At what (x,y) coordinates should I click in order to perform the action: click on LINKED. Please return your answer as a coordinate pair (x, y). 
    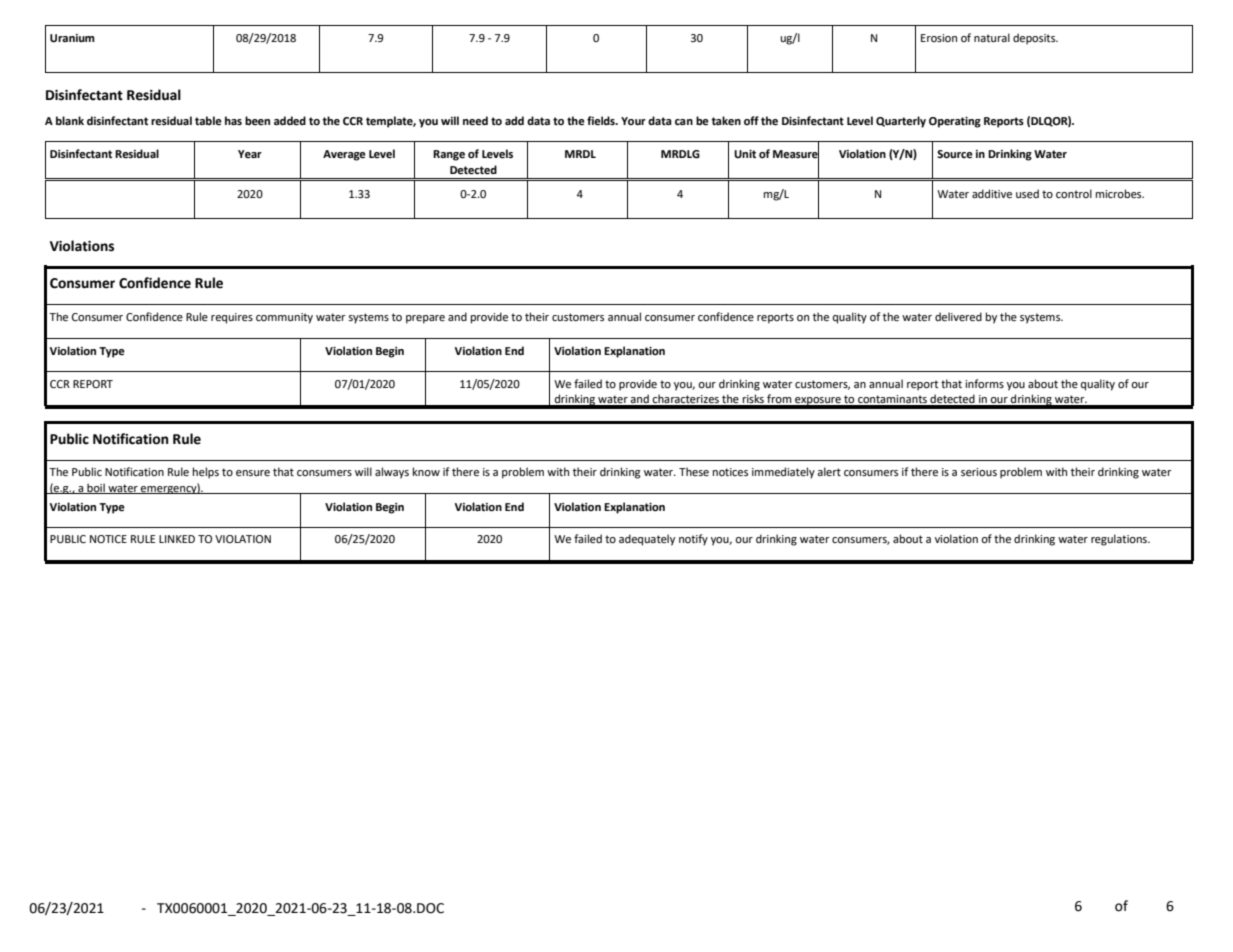
    Looking at the image, I should click on (177, 539).
